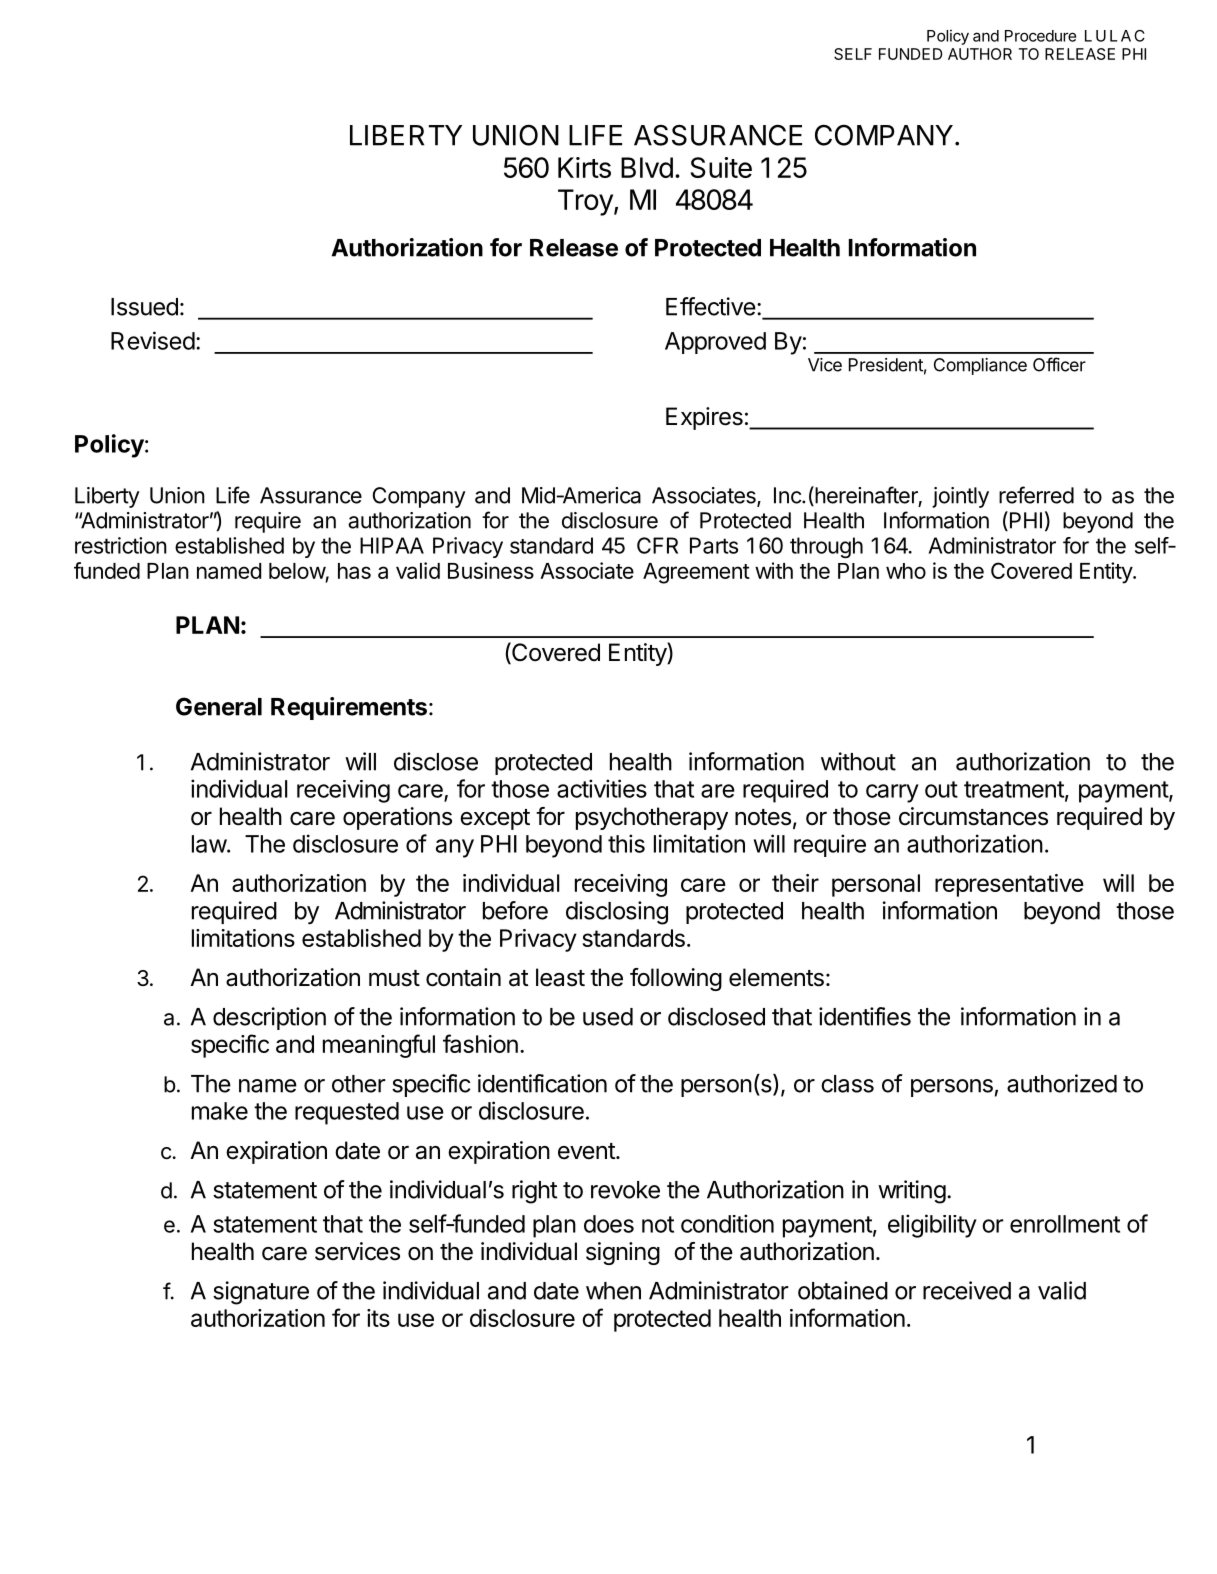 The width and height of the screenshot is (1217, 1574). I want to click on signature, so click(261, 1293).
